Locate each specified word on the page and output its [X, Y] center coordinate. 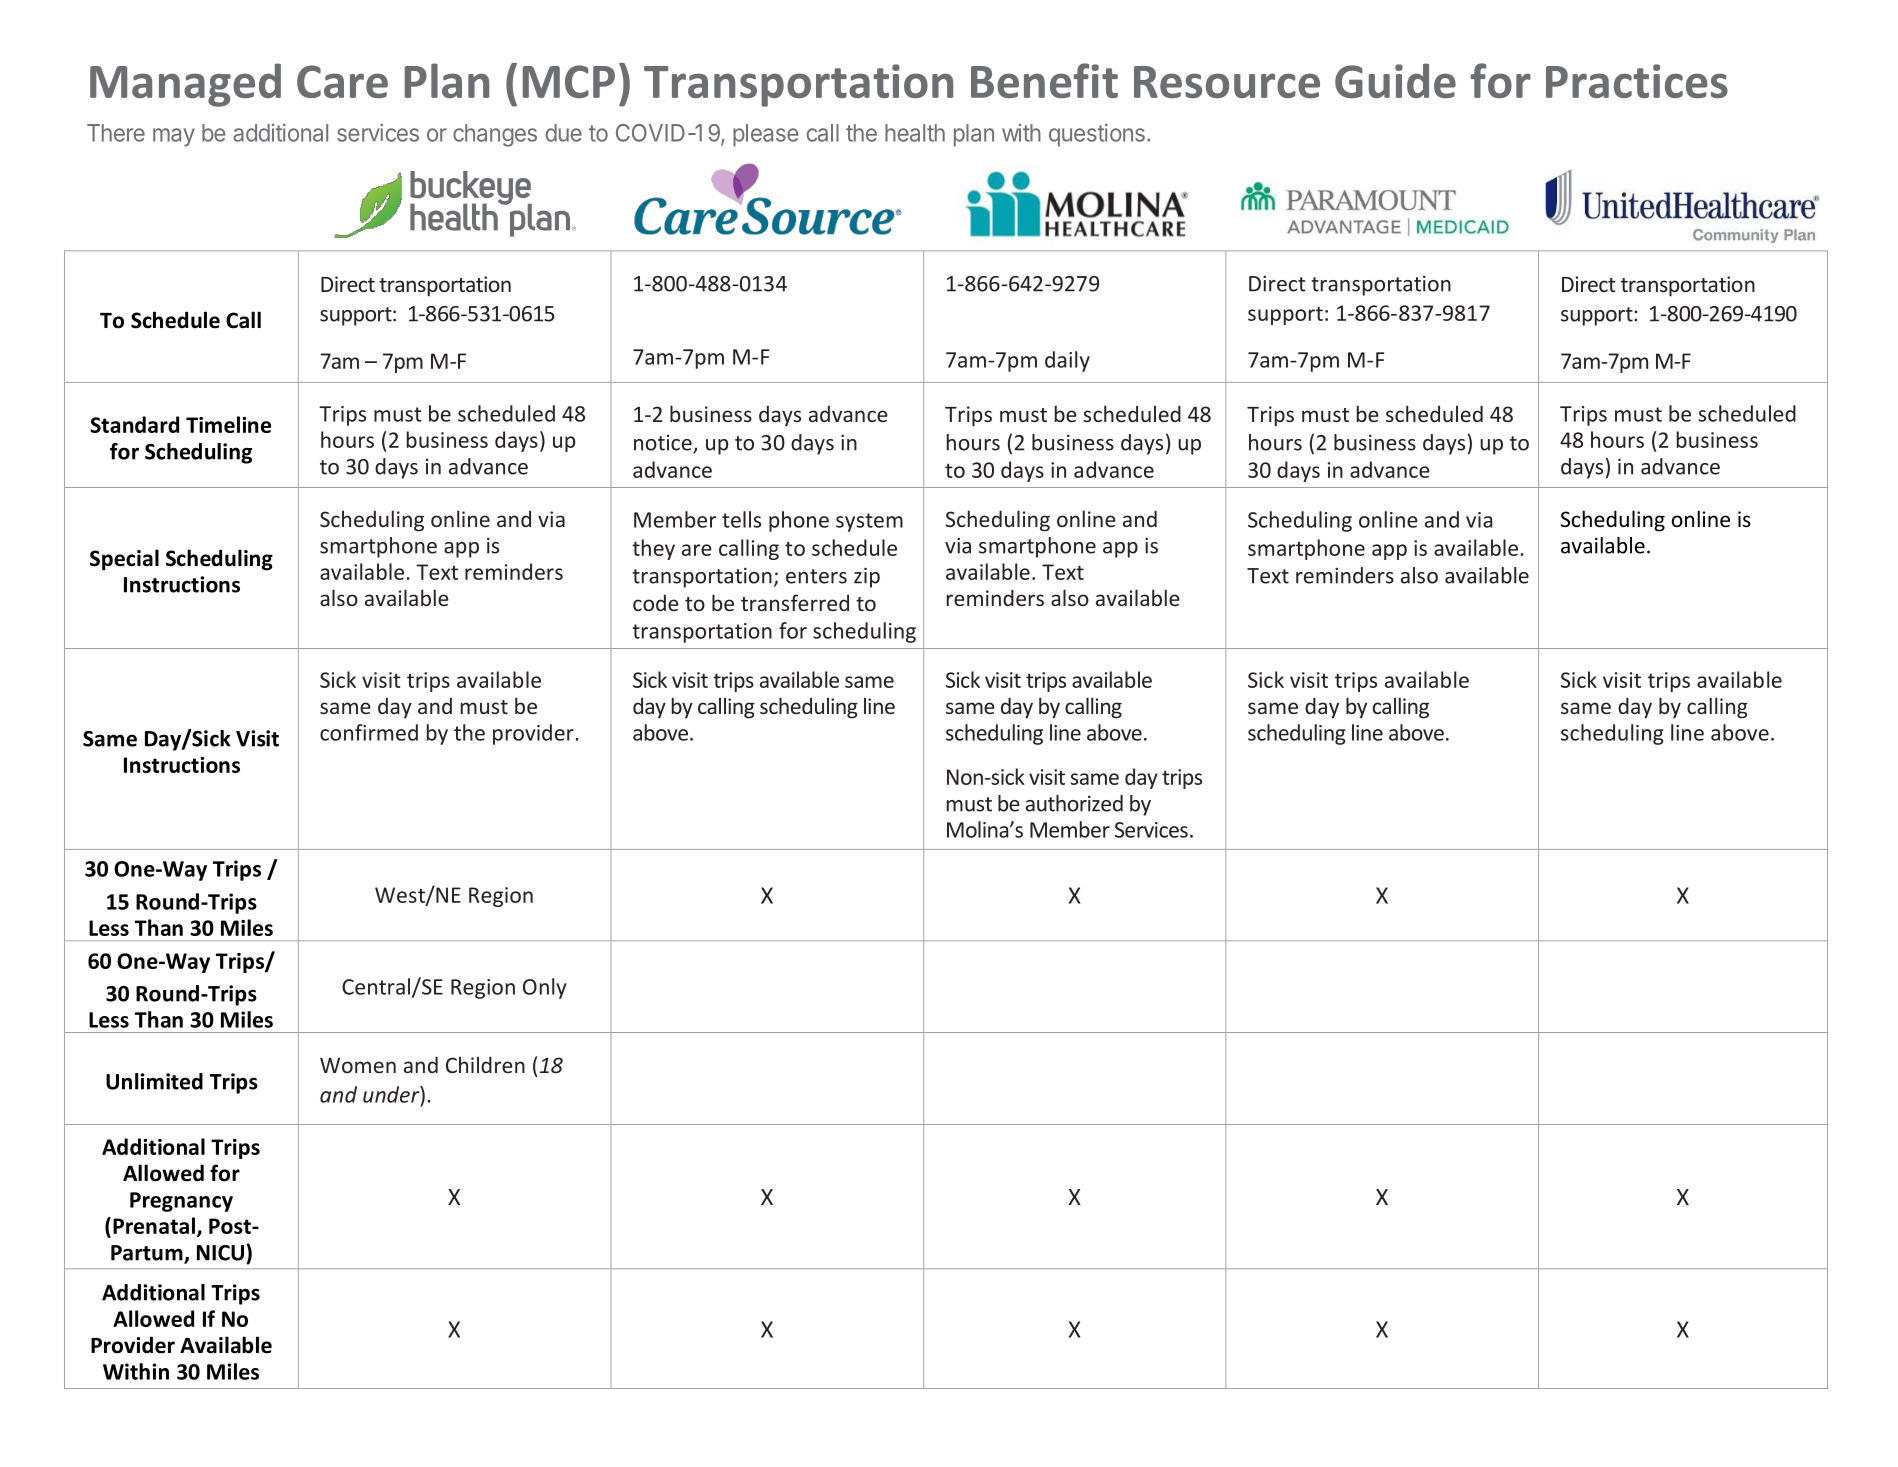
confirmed [369, 732]
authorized [1074, 803]
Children [485, 1064]
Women [358, 1065]
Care [342, 81]
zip [867, 577]
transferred [795, 602]
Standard [134, 424]
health [915, 133]
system [869, 522]
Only [545, 988]
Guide [1395, 80]
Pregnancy [181, 1202]
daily [1067, 361]
